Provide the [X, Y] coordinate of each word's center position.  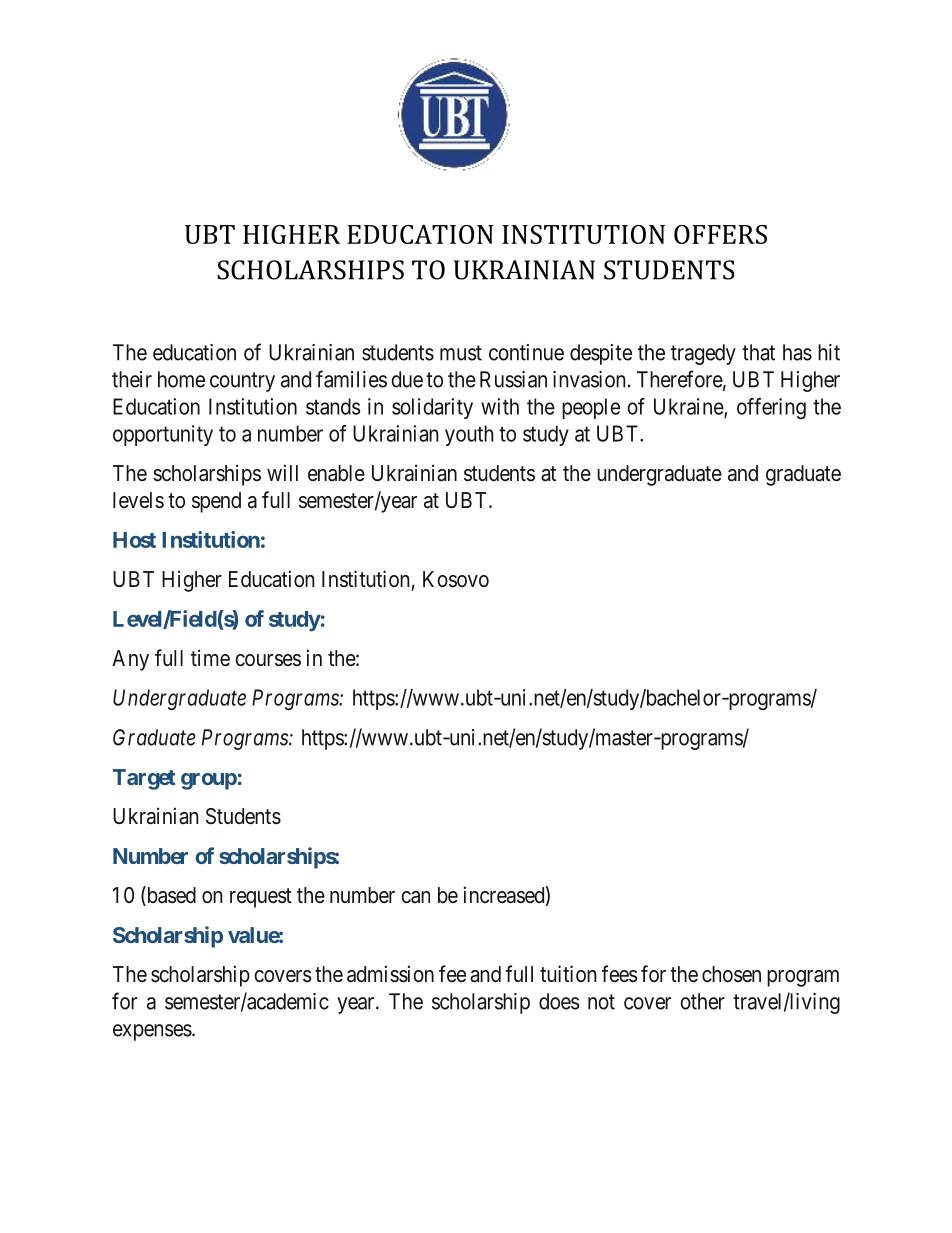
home [181, 379]
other [702, 1001]
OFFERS [720, 234]
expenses [152, 1032]
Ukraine [689, 407]
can [415, 897]
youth [469, 435]
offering [771, 408]
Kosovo [456, 579]
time [210, 658]
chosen [731, 974]
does [559, 1001]
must [461, 353]
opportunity [163, 435]
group [209, 781]
